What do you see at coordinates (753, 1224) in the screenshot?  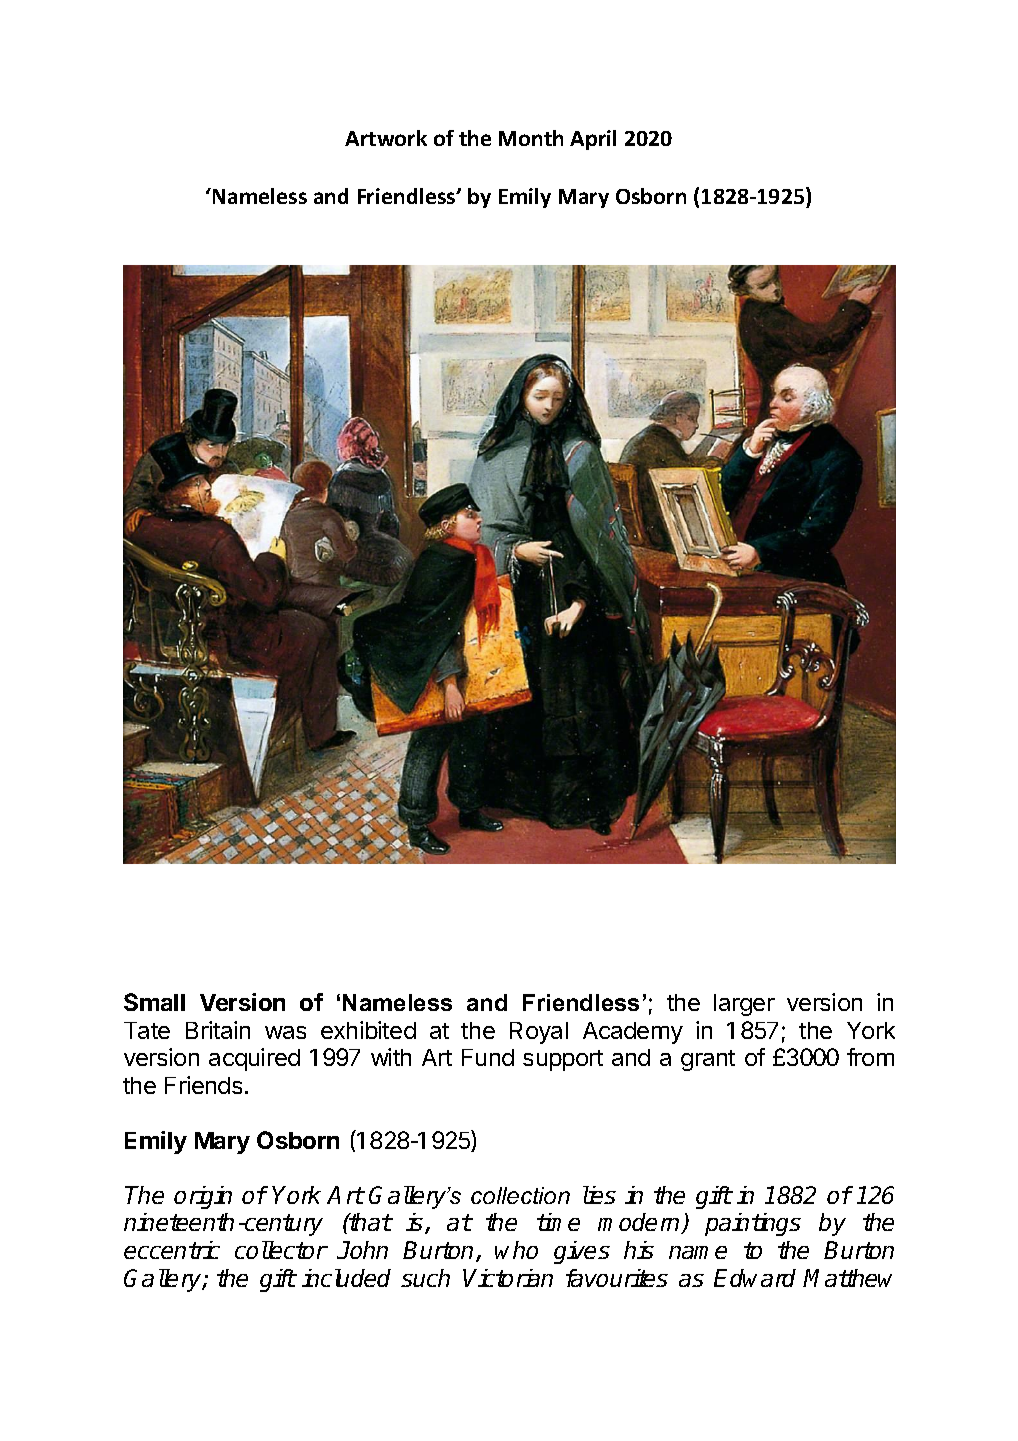 I see `paintings` at bounding box center [753, 1224].
